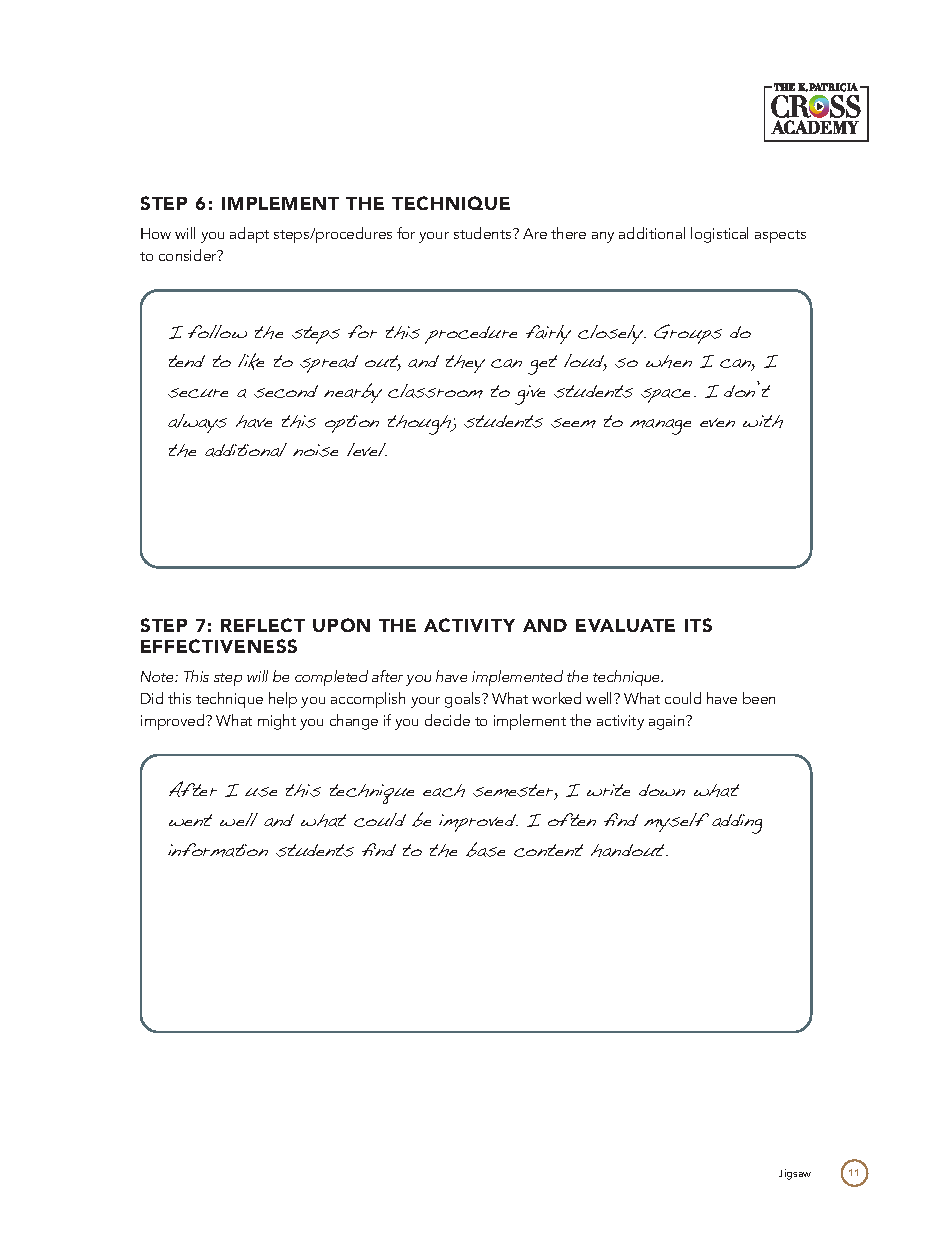  What do you see at coordinates (485, 849) in the page?
I see `base` at bounding box center [485, 849].
